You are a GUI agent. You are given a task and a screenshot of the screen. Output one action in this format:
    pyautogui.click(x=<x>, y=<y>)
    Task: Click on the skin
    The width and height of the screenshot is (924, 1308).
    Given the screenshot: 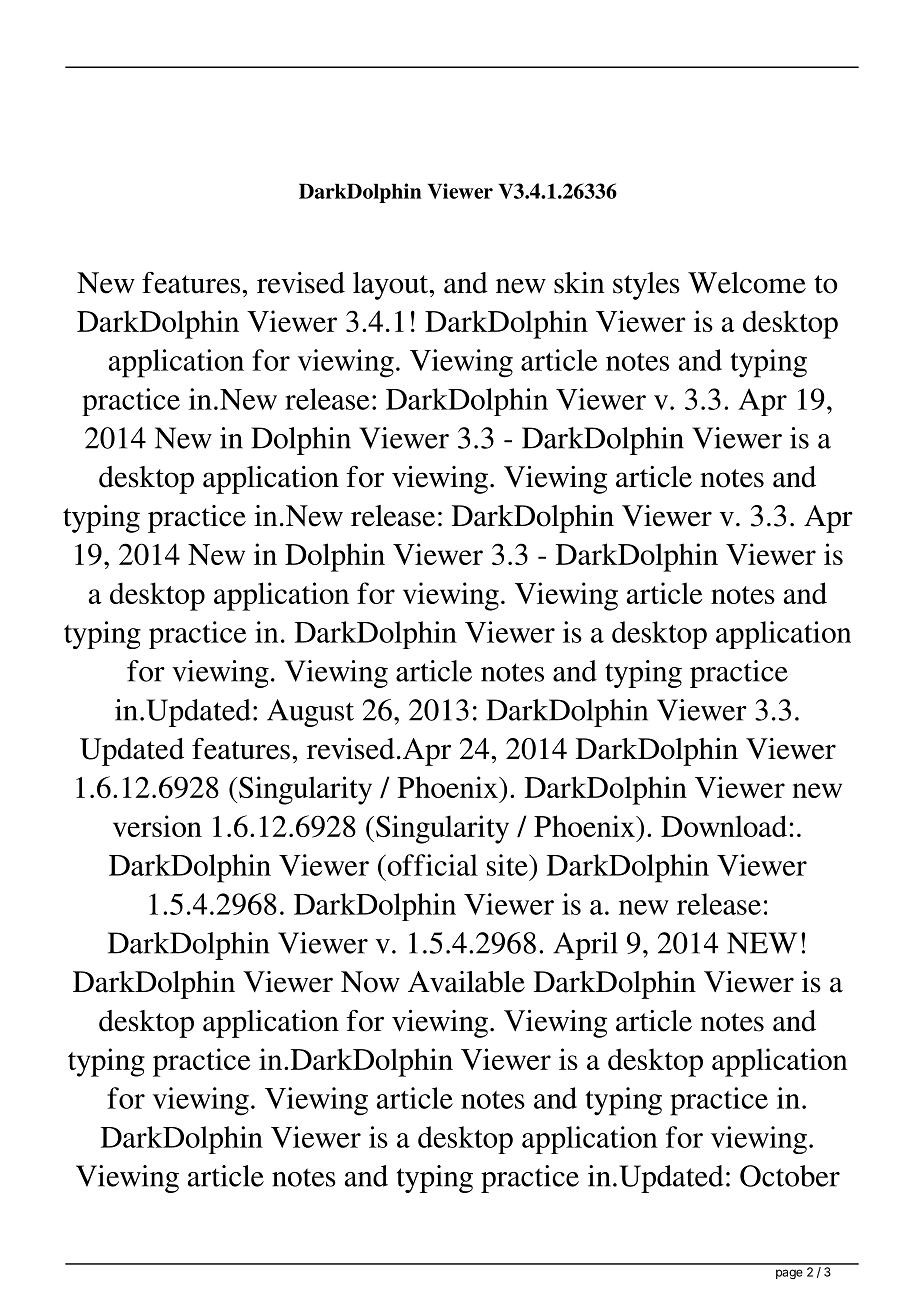 What is the action you would take?
    pyautogui.click(x=579, y=283)
